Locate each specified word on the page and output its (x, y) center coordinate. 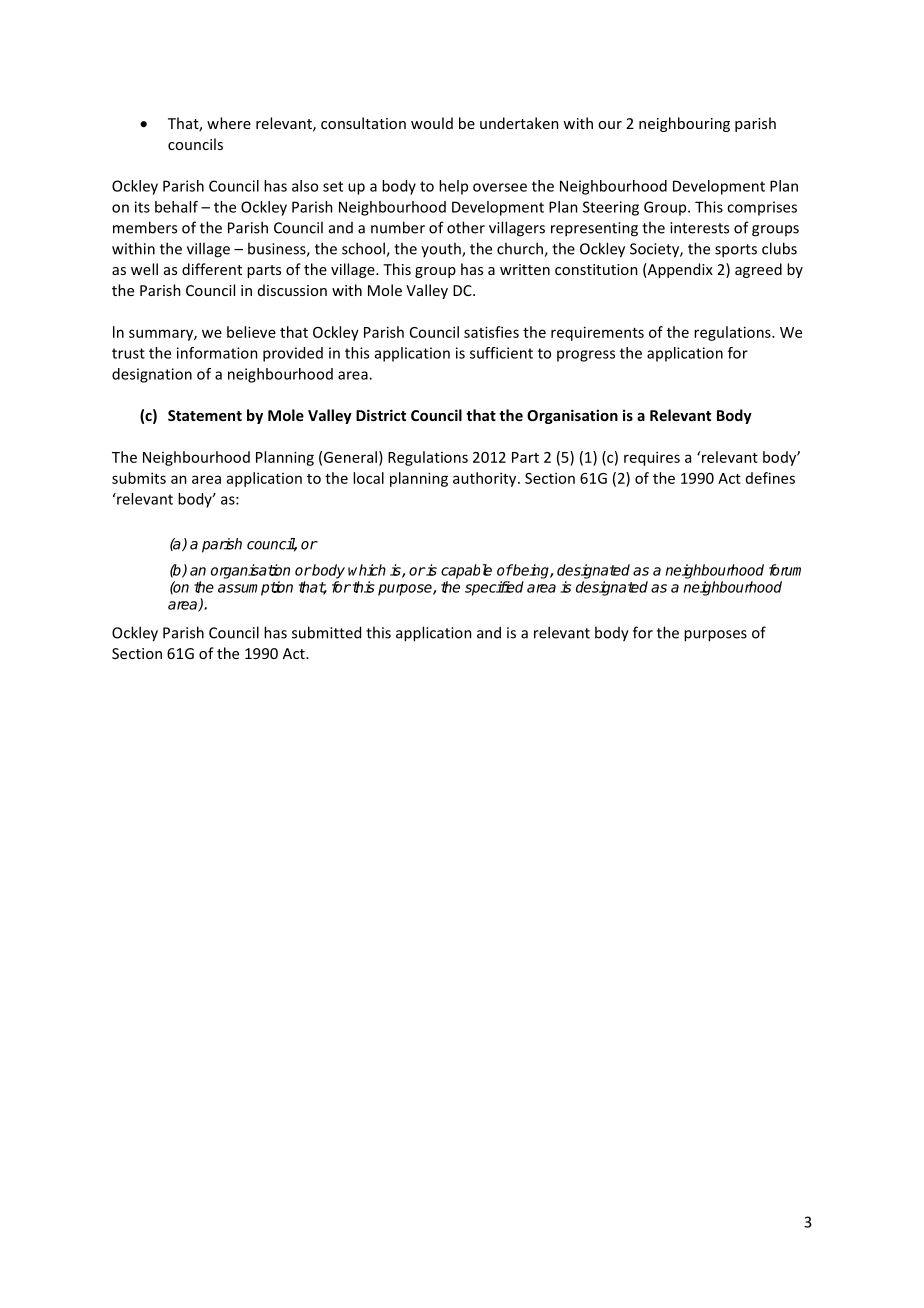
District (381, 415)
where (229, 123)
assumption (255, 588)
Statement (205, 415)
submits (139, 478)
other (466, 227)
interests (699, 228)
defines (770, 478)
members (145, 227)
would (432, 123)
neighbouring (684, 124)
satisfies (491, 332)
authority (486, 479)
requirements (597, 333)
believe (251, 332)
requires (652, 458)
